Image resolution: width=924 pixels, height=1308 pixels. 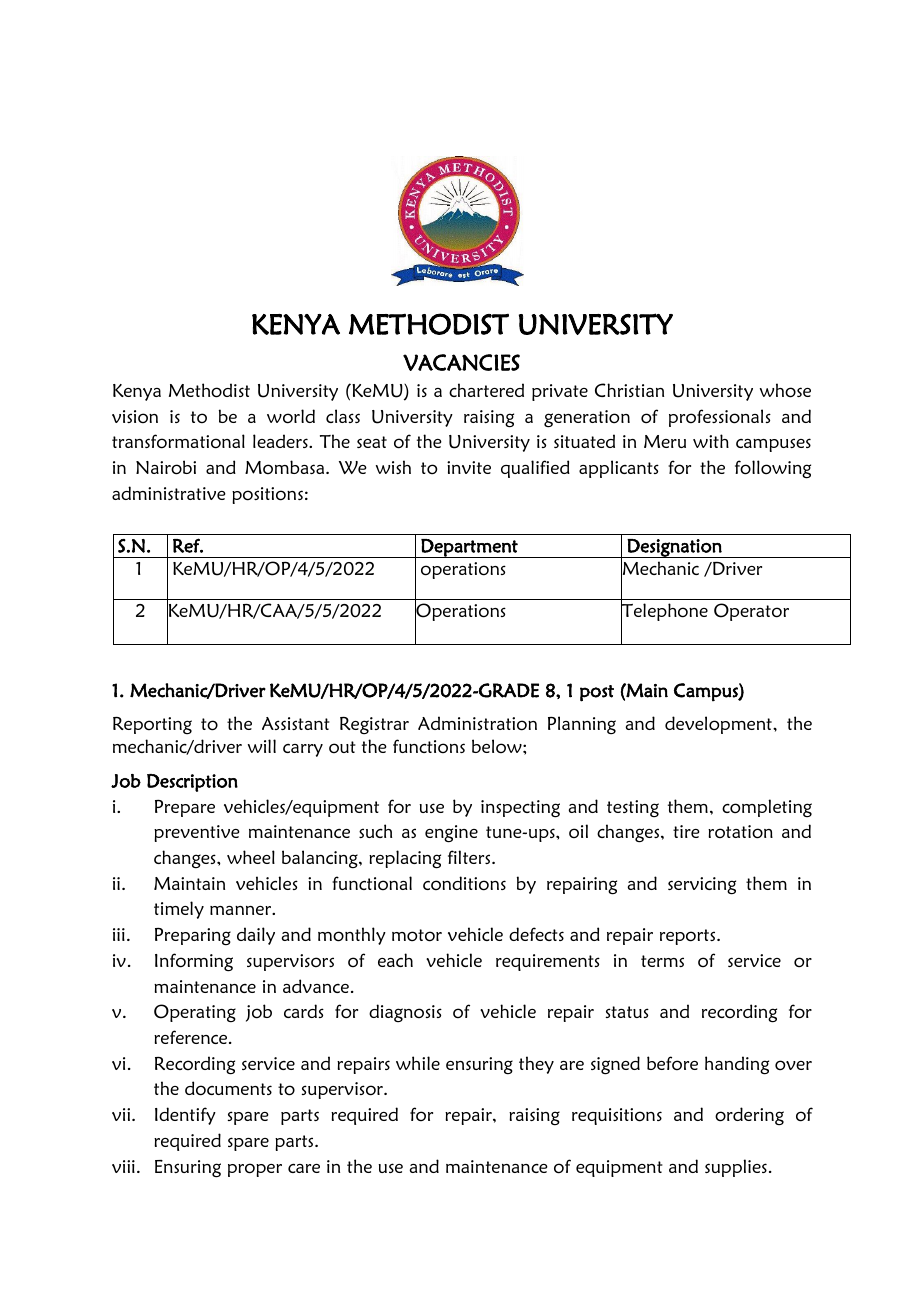 I want to click on Identify, so click(x=185, y=1116).
